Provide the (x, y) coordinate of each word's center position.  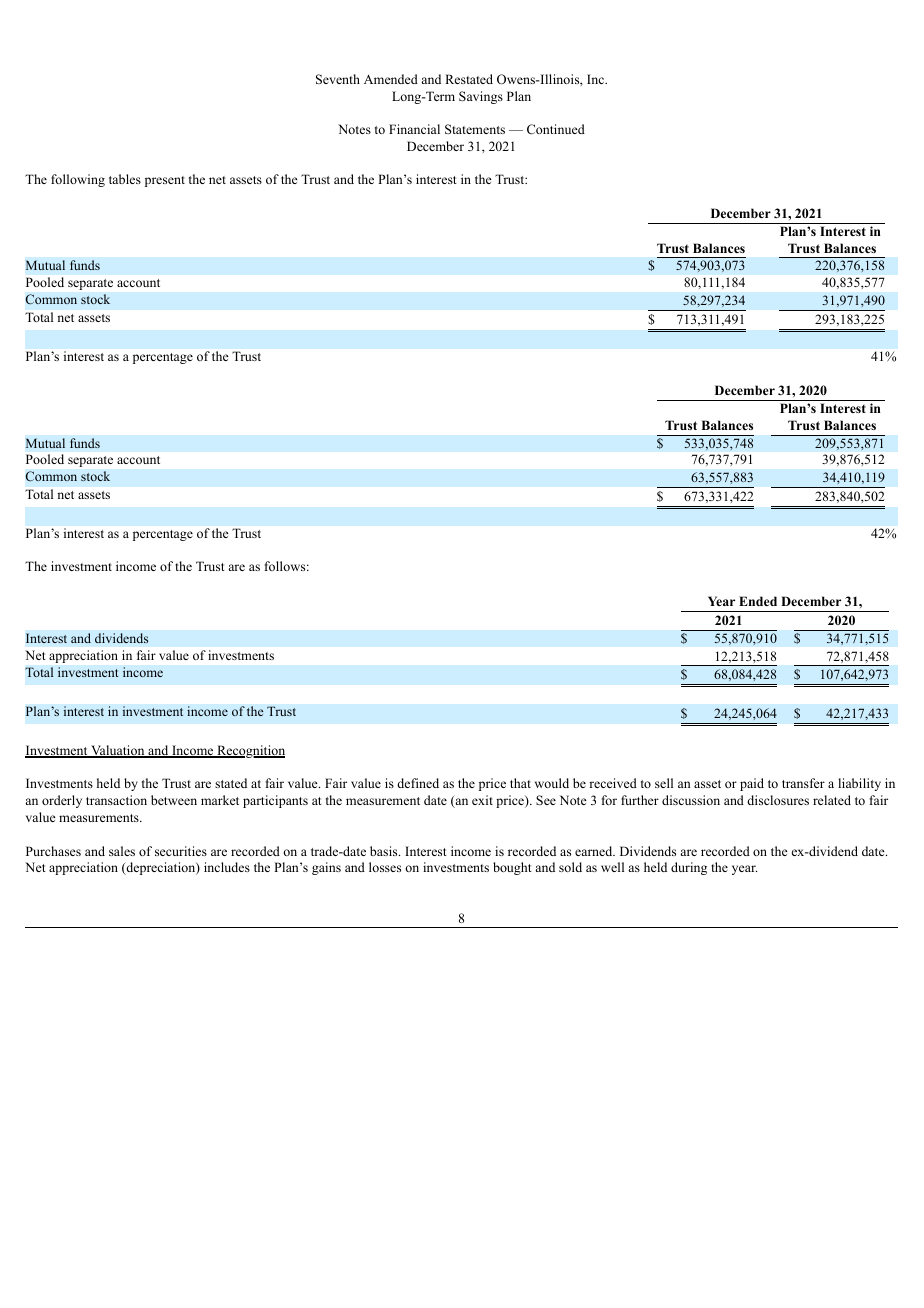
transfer (803, 783)
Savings (481, 97)
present (165, 181)
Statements (475, 129)
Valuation (118, 751)
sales (122, 851)
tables (125, 179)
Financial (414, 129)
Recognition (250, 751)
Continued (556, 129)
